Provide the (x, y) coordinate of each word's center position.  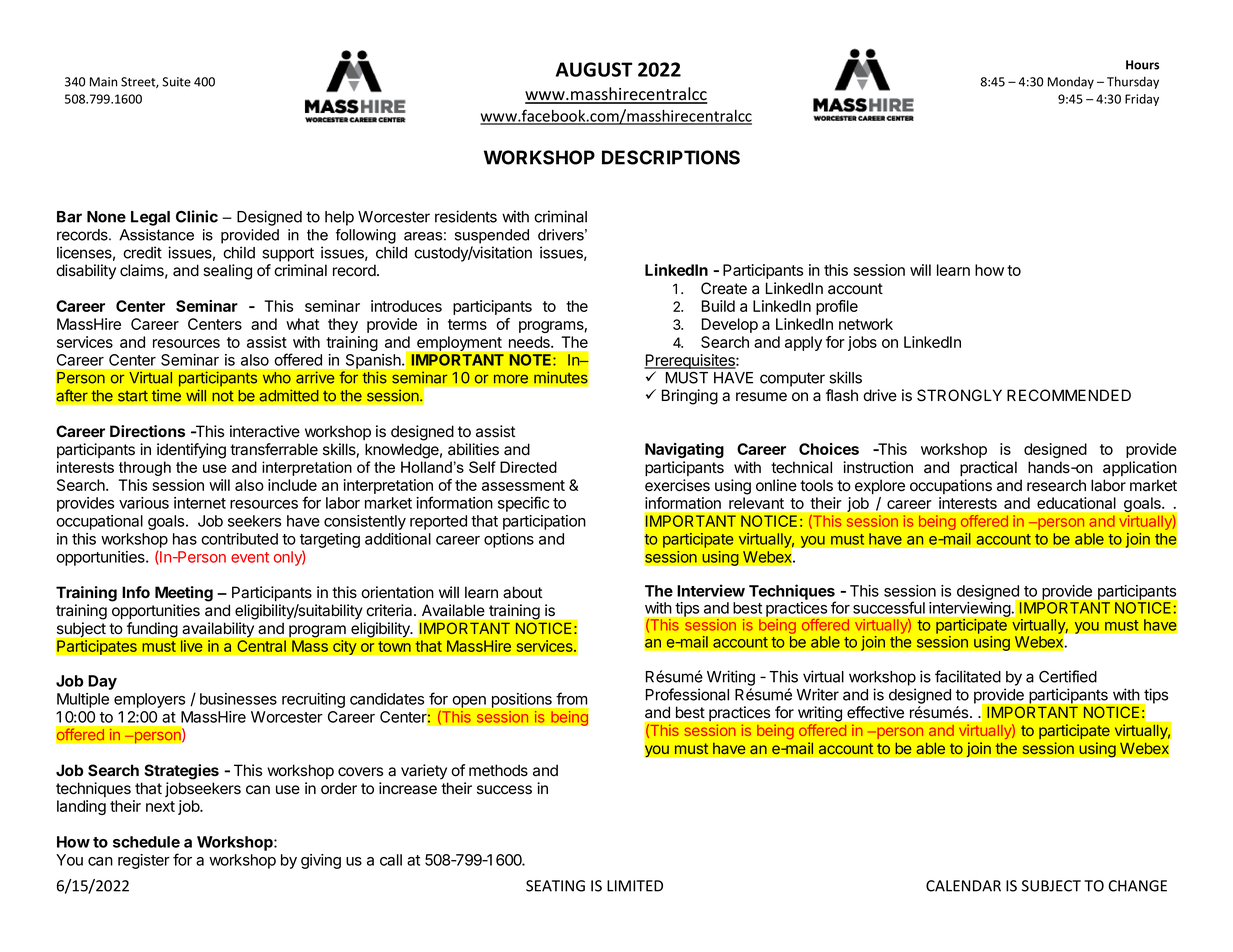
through (145, 468)
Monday (1071, 82)
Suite (176, 82)
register (144, 861)
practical (988, 469)
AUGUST (594, 69)
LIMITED (635, 886)
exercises (677, 485)
